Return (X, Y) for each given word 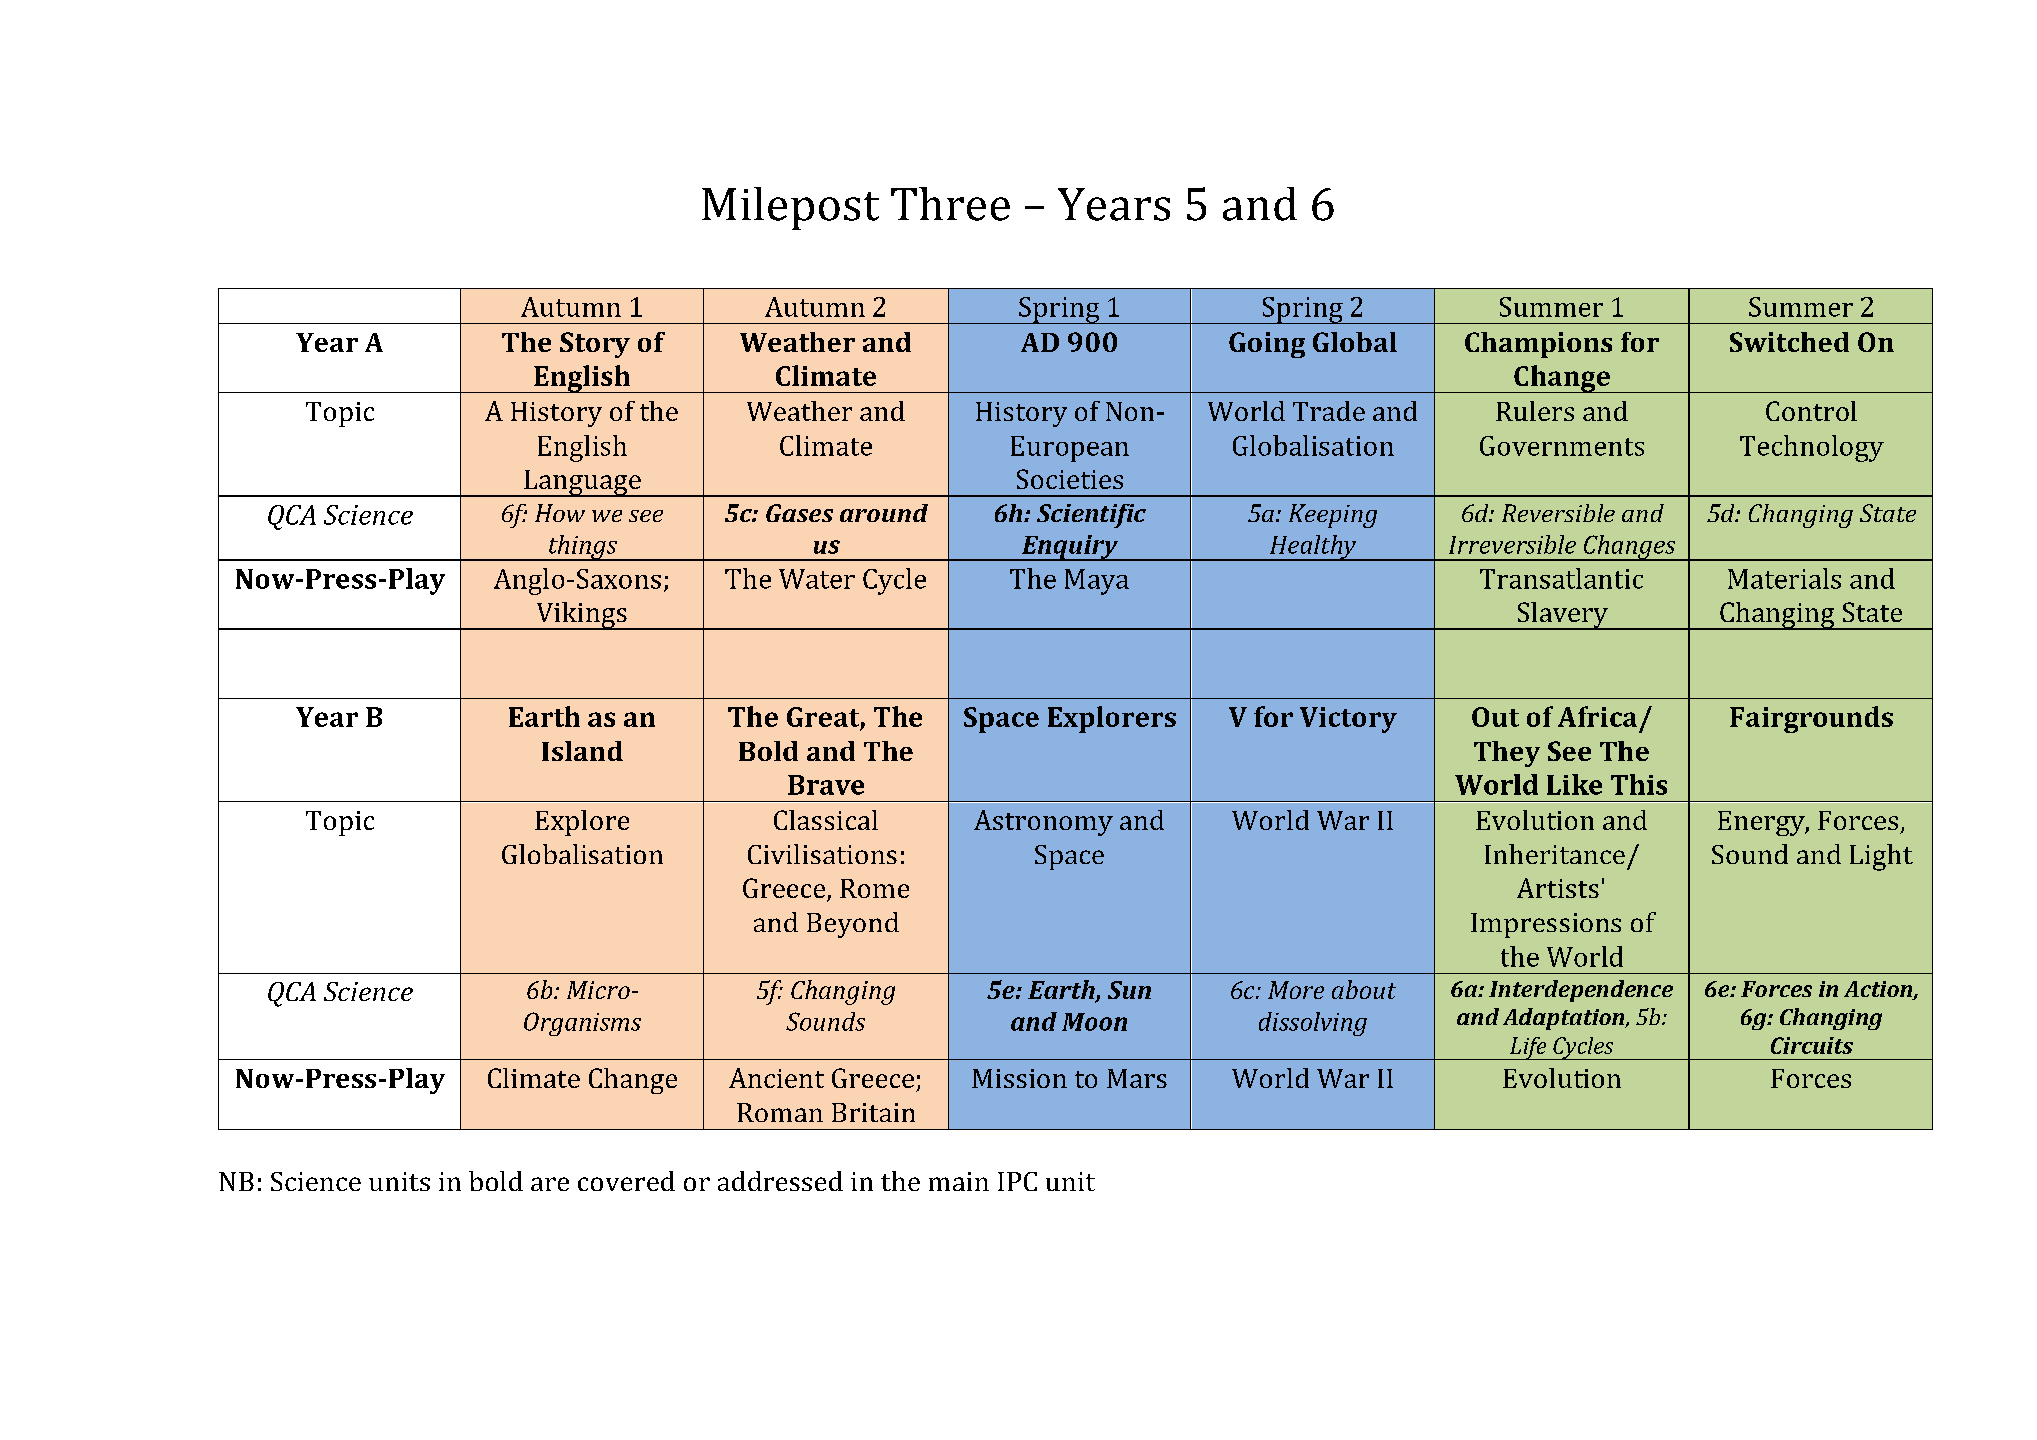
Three (950, 204)
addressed (780, 1181)
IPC (1017, 1181)
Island (582, 751)
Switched (1789, 342)
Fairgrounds (1811, 719)
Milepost (790, 208)
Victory (1348, 720)
